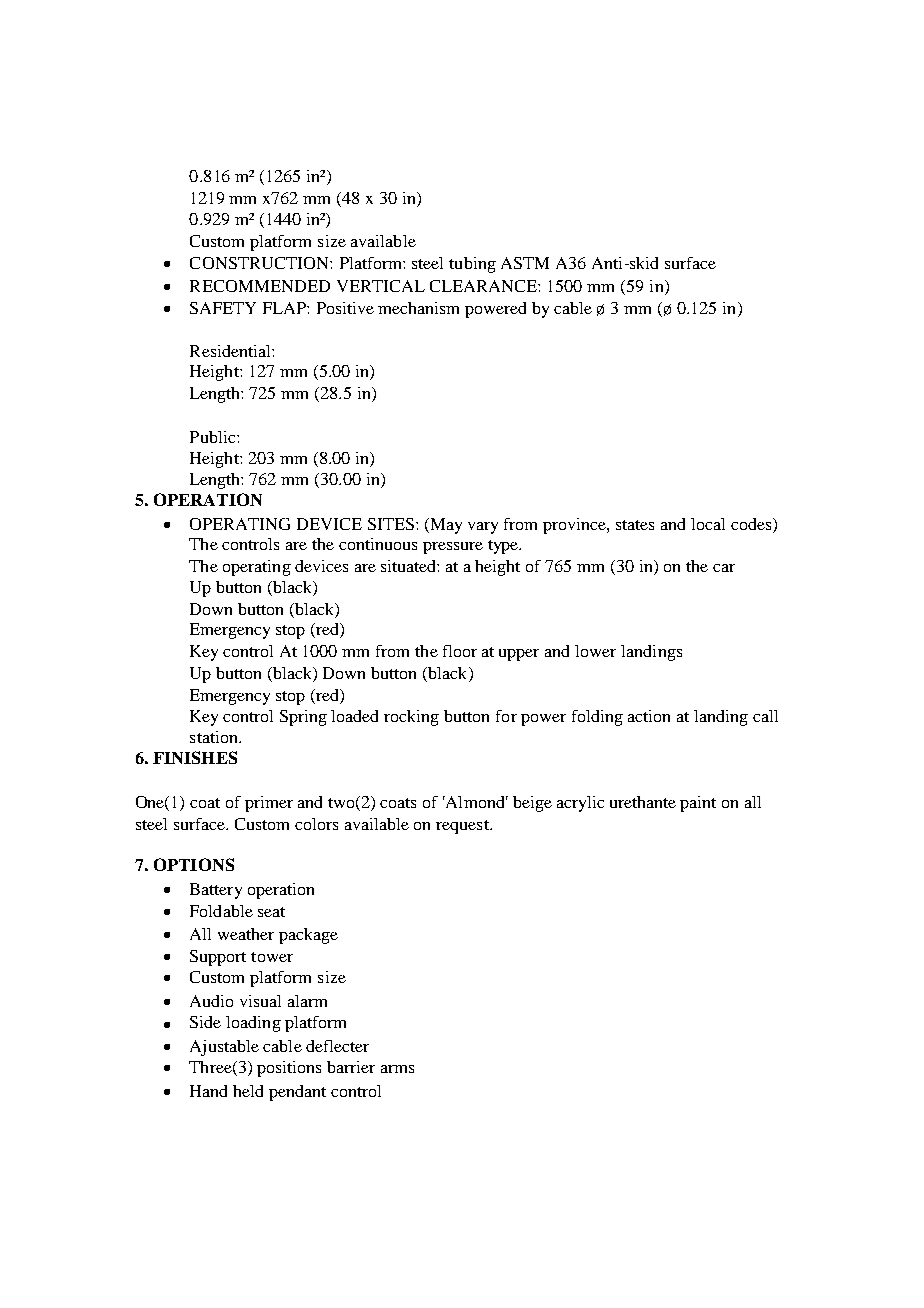  What do you see at coordinates (698, 804) in the document?
I see `paint` at bounding box center [698, 804].
